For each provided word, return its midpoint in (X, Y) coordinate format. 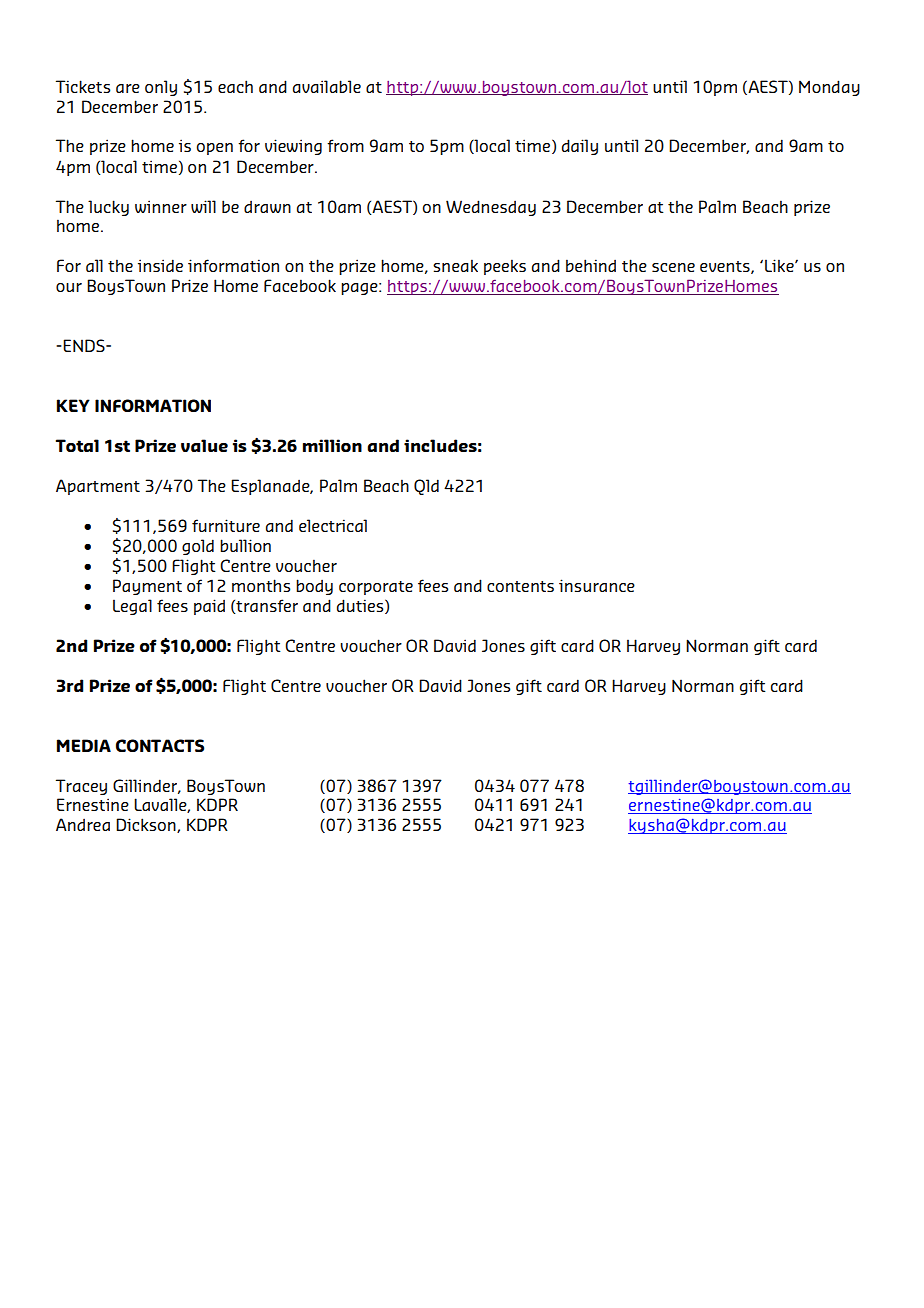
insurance (597, 585)
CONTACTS (160, 745)
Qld (426, 487)
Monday (829, 88)
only (161, 88)
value (204, 445)
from (345, 145)
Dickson (147, 825)
